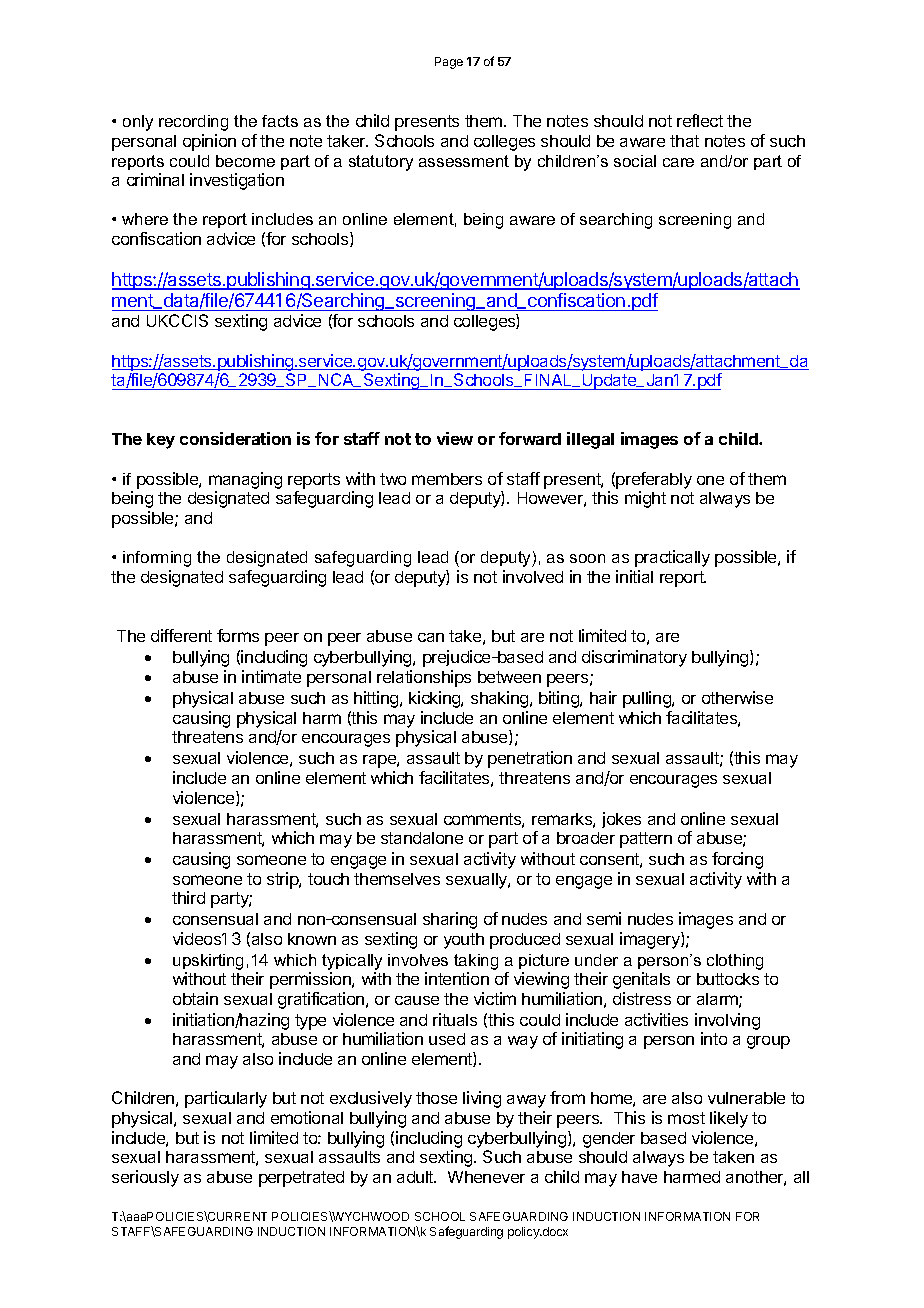 The width and height of the screenshot is (924, 1308). What do you see at coordinates (238, 635) in the screenshot?
I see `forms` at bounding box center [238, 635].
